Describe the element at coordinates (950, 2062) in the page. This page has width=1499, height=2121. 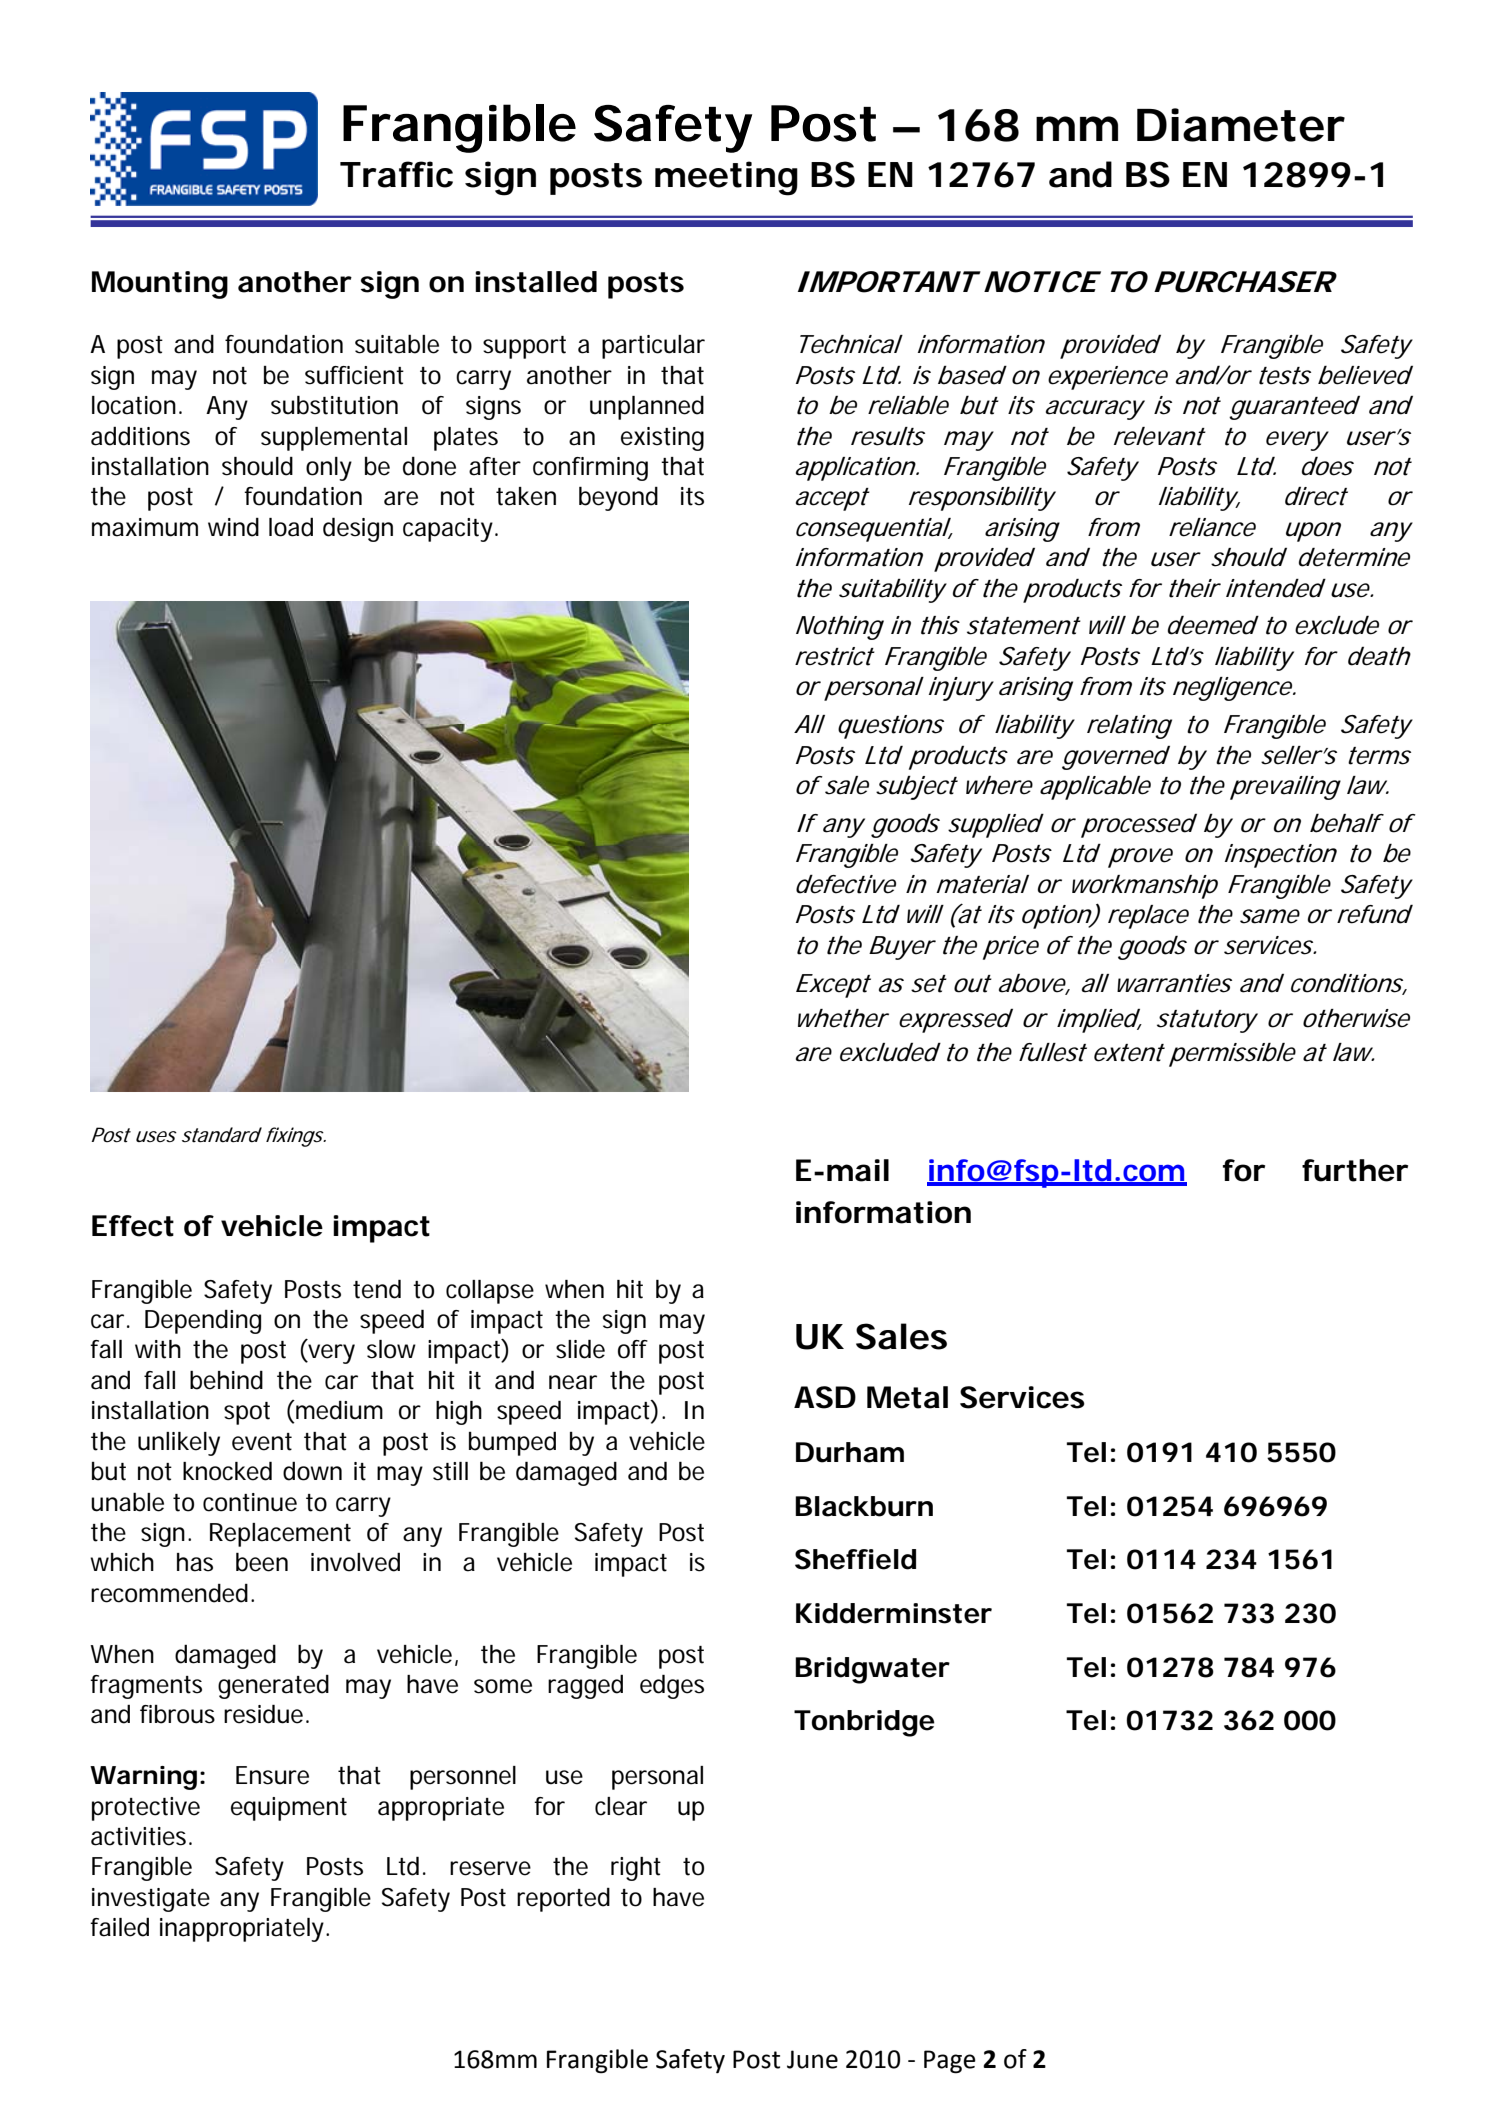
I see `Page` at that location.
